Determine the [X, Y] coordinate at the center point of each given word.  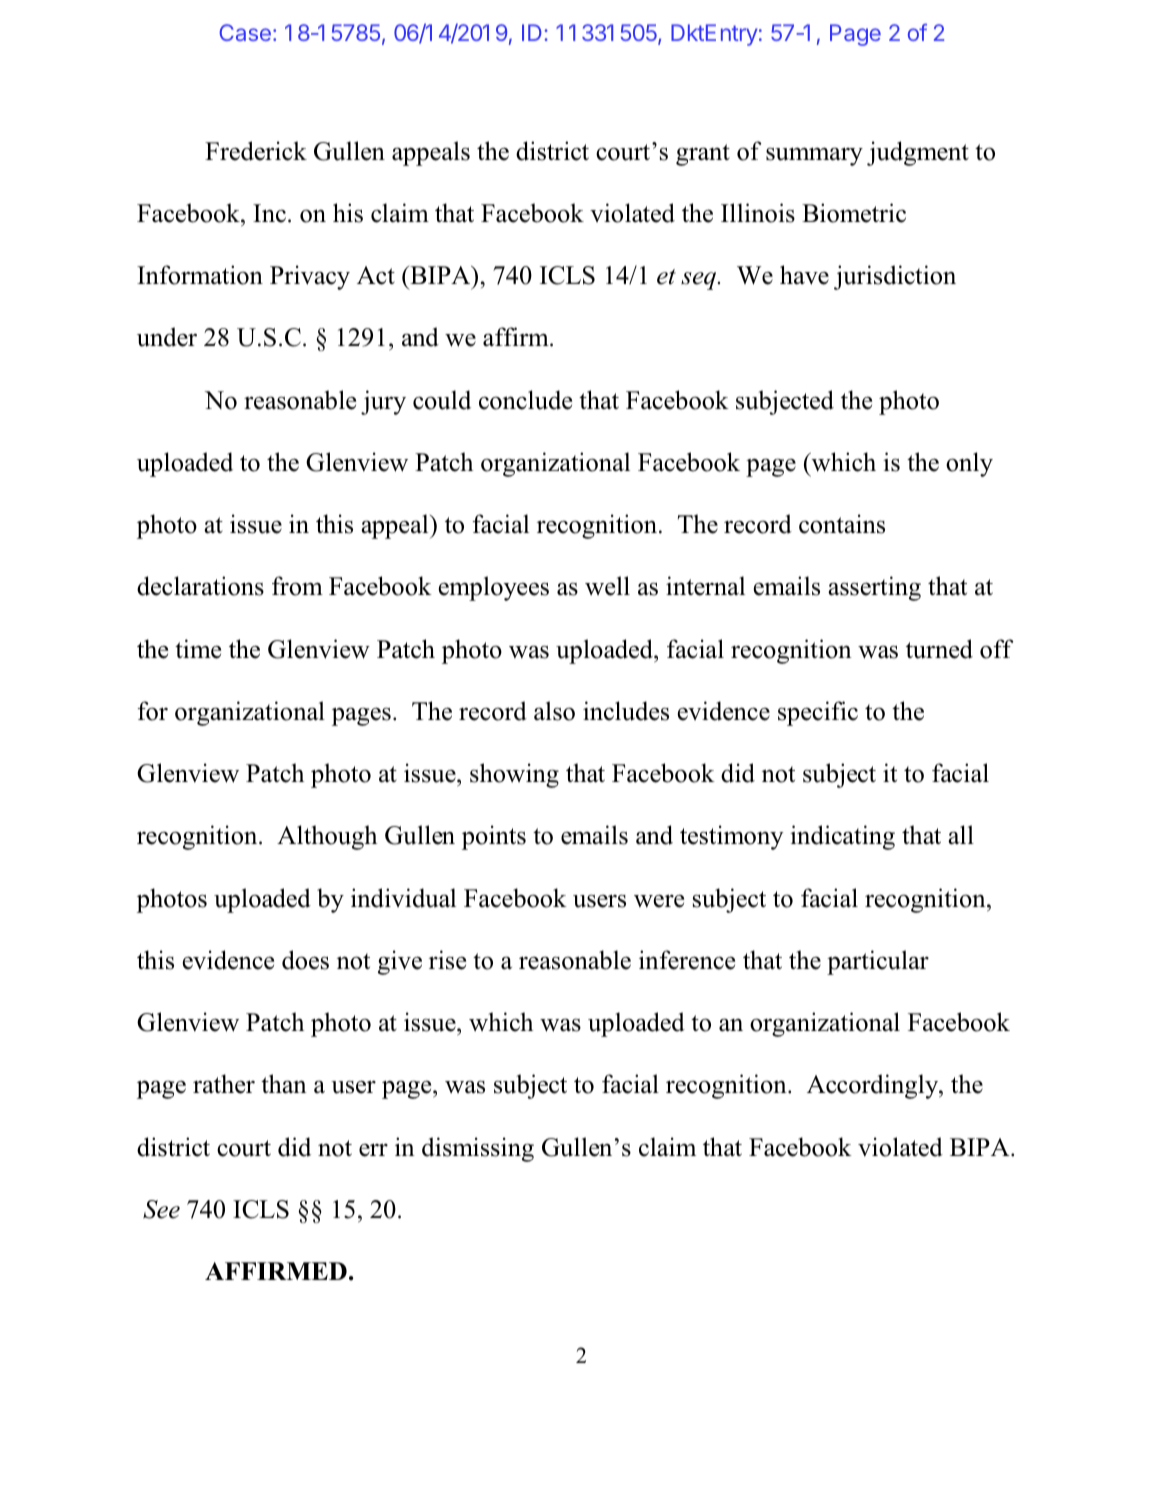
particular [878, 962]
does [305, 960]
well [607, 586]
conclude [525, 400]
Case [245, 32]
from [297, 586]
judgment [918, 153]
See [161, 1209]
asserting [874, 588]
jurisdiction [895, 277]
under [167, 337]
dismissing [478, 1149]
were [659, 901]
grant [703, 155]
